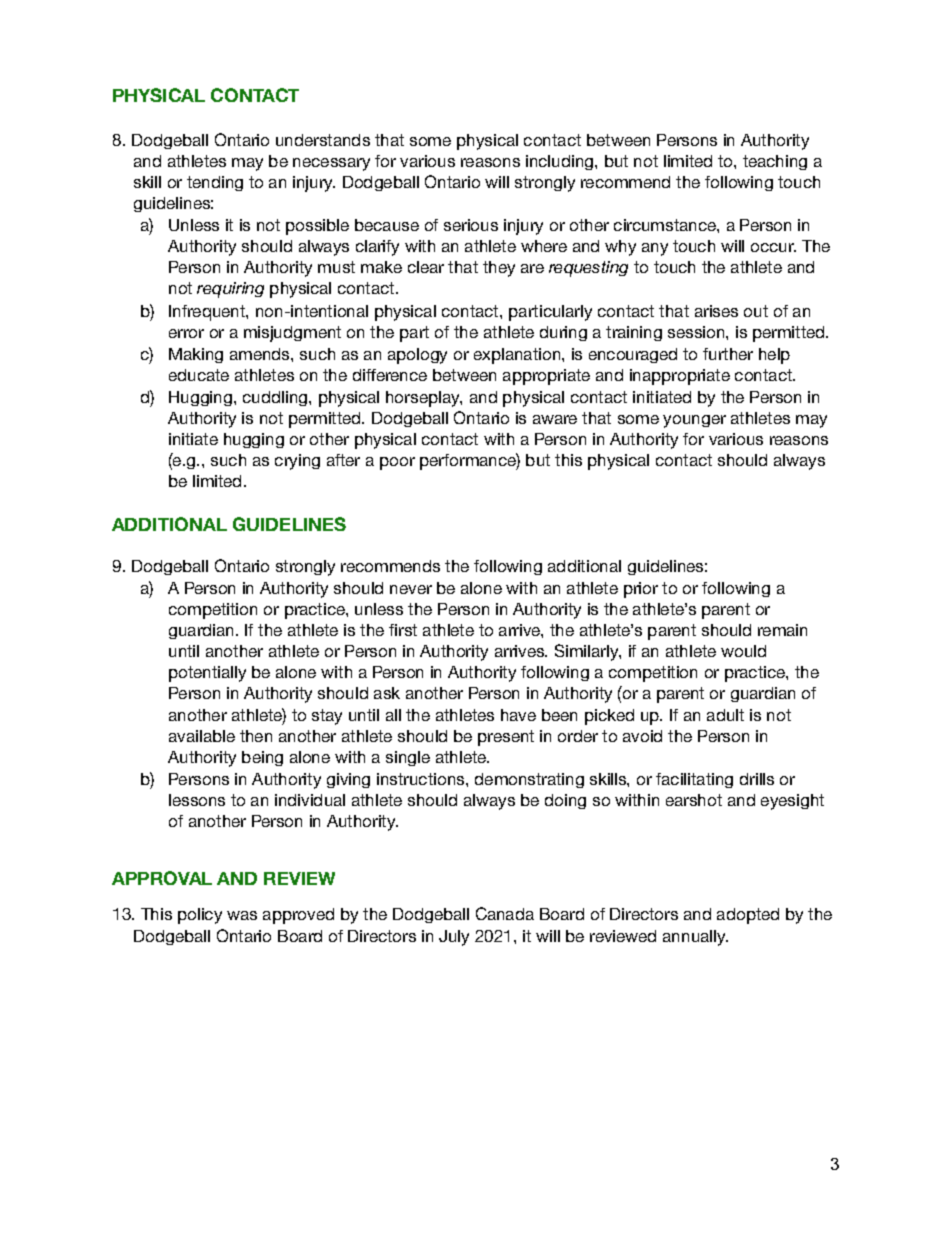 This screenshot has height=1233, width=952. What do you see at coordinates (555, 419) in the screenshot?
I see `aware` at bounding box center [555, 419].
